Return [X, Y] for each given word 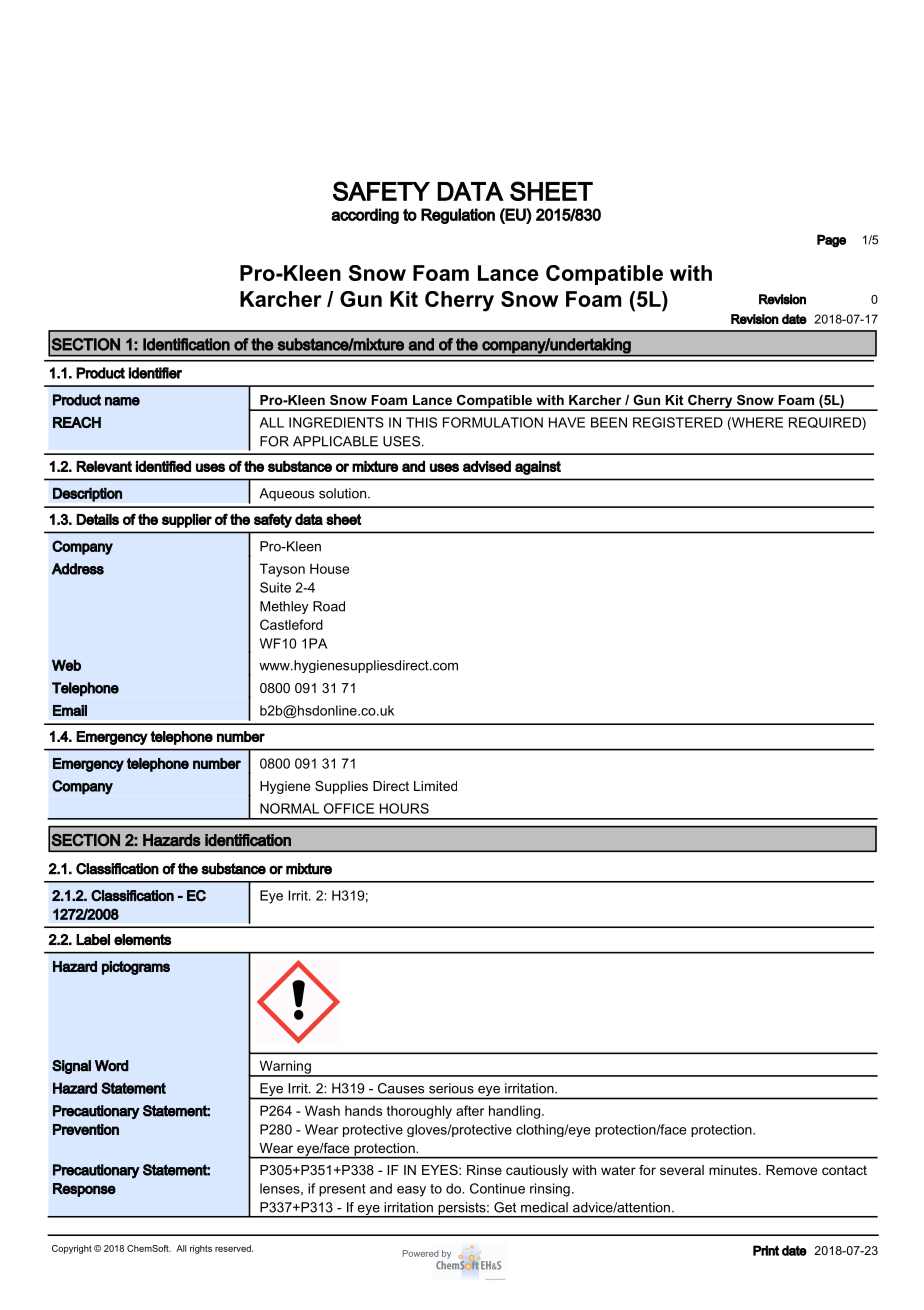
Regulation [458, 216]
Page [831, 241]
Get [505, 1207]
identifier [155, 373]
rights [201, 1249]
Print [766, 1250]
